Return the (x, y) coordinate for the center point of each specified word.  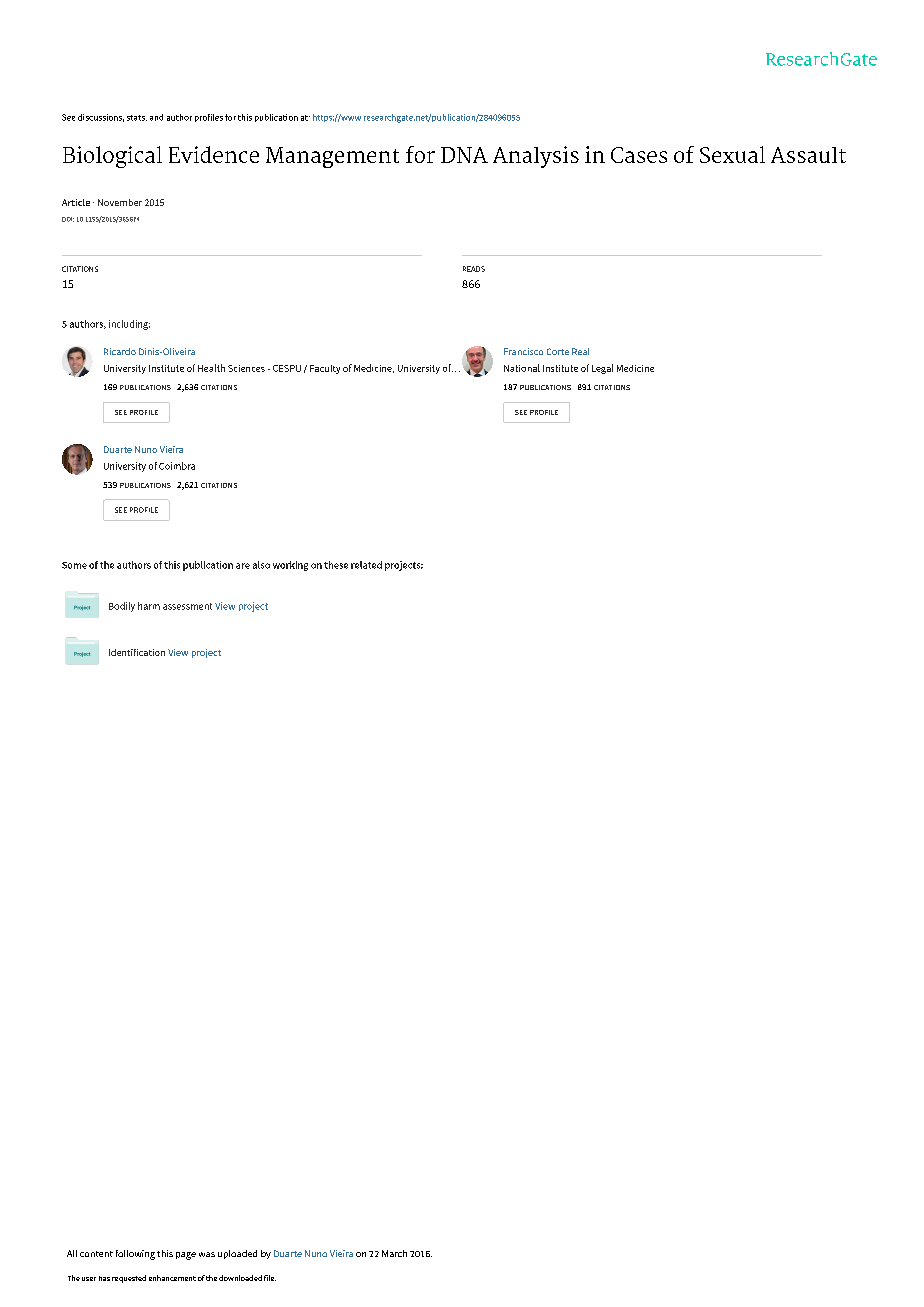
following (135, 1255)
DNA (464, 155)
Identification (137, 652)
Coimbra (177, 466)
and (156, 117)
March (394, 1253)
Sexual (732, 154)
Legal (602, 369)
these (336, 565)
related (366, 565)
